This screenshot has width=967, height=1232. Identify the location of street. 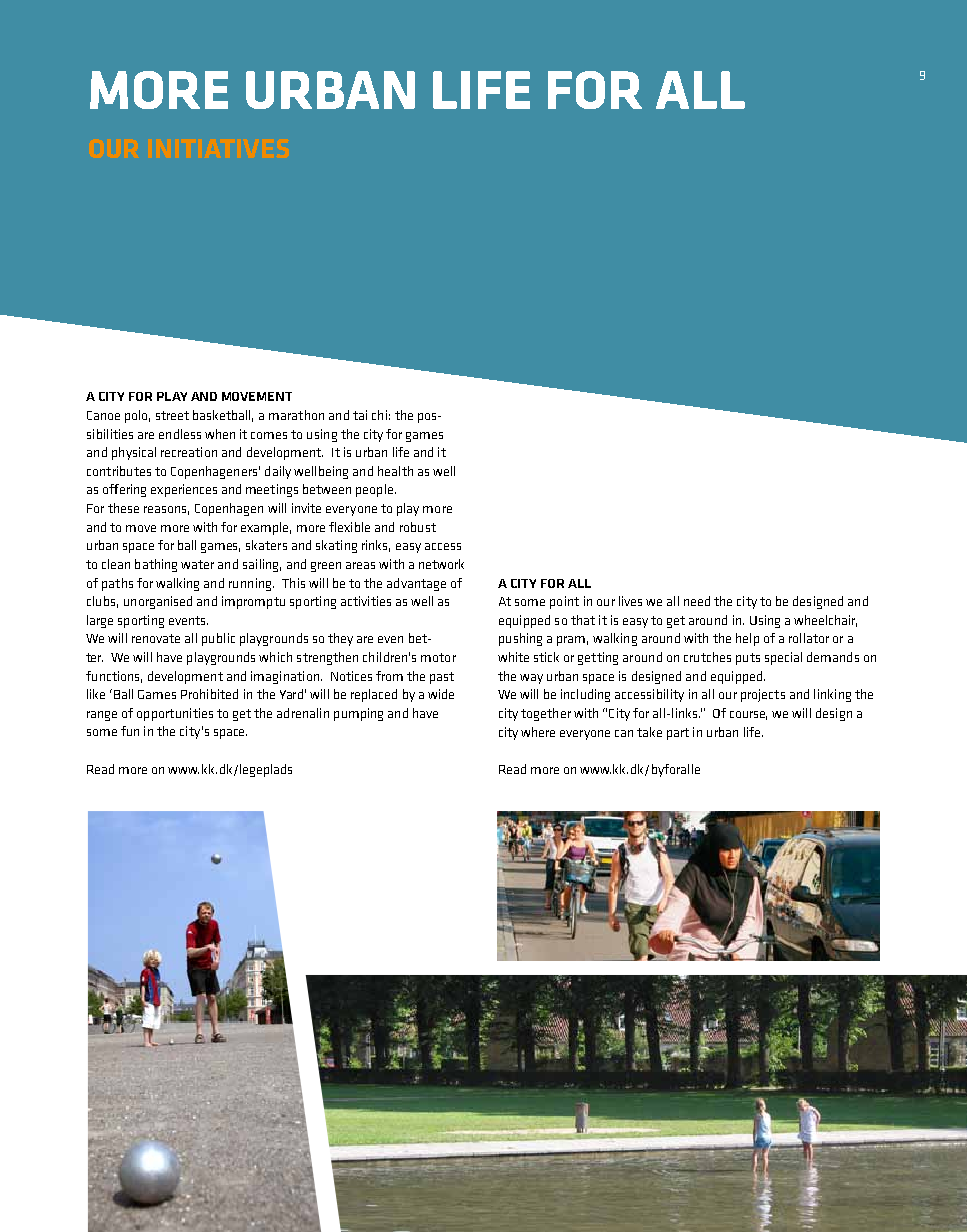
(172, 415).
